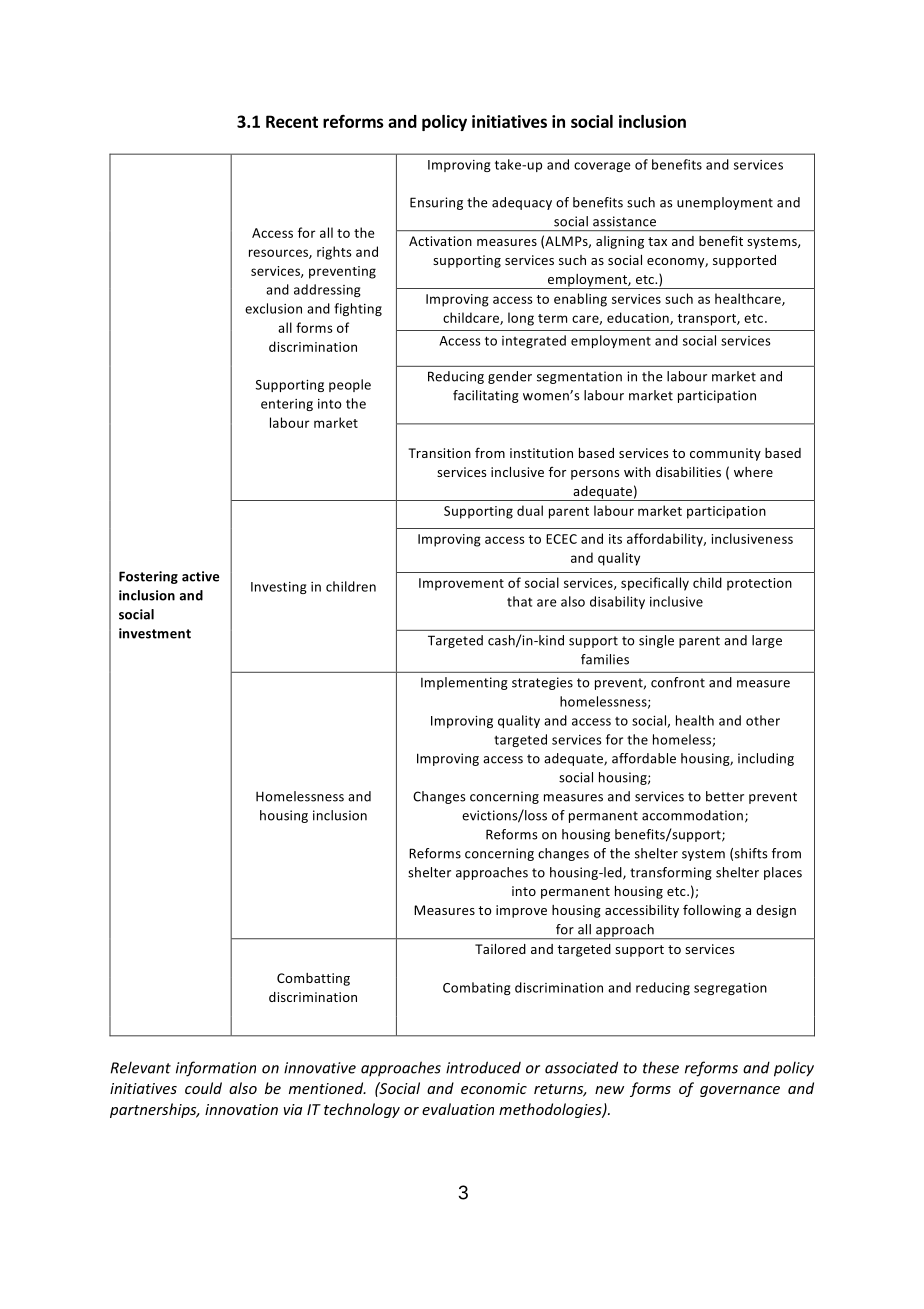  What do you see at coordinates (216, 1069) in the screenshot?
I see `information` at bounding box center [216, 1069].
